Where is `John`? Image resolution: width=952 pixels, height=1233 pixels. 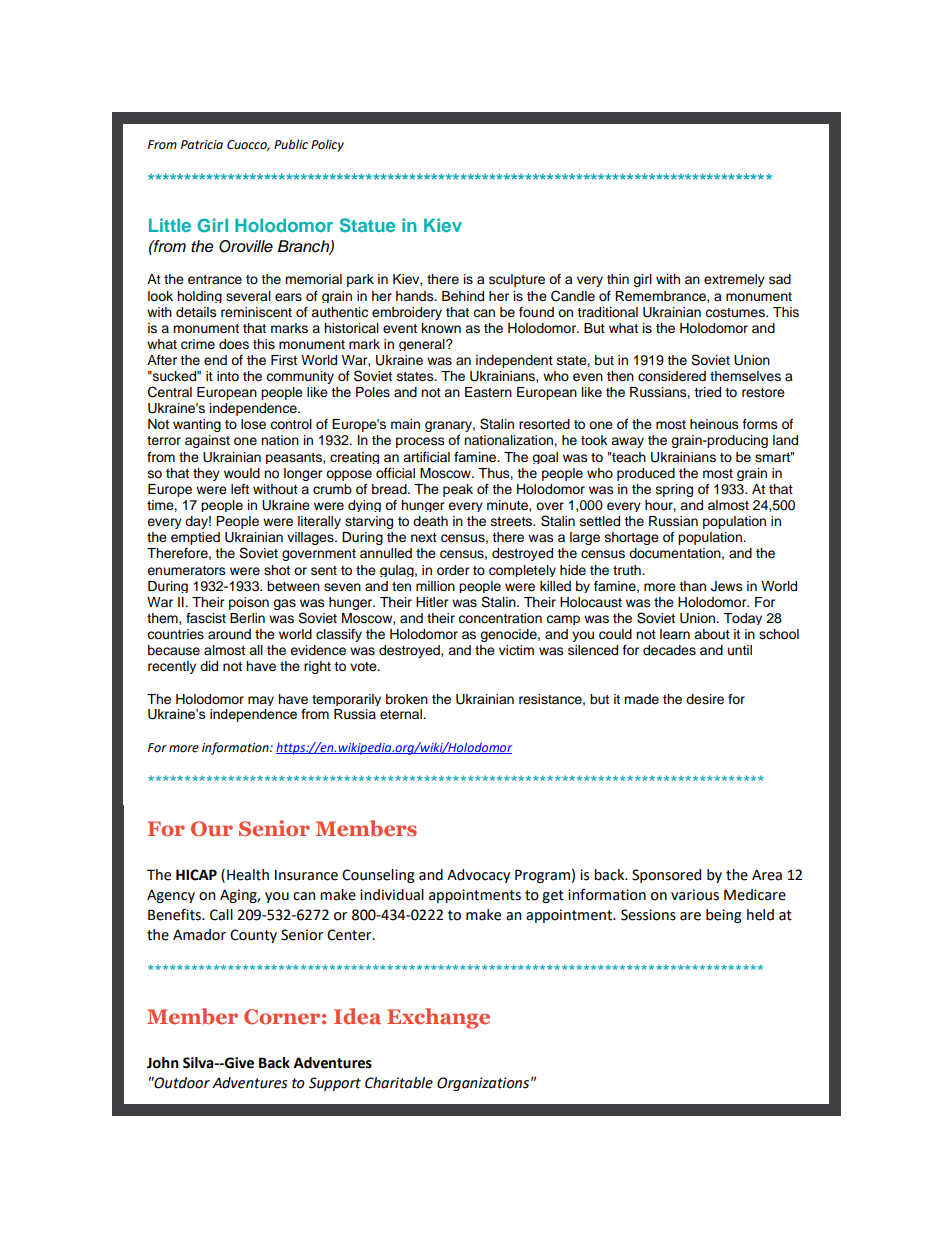 John is located at coordinates (163, 1063).
